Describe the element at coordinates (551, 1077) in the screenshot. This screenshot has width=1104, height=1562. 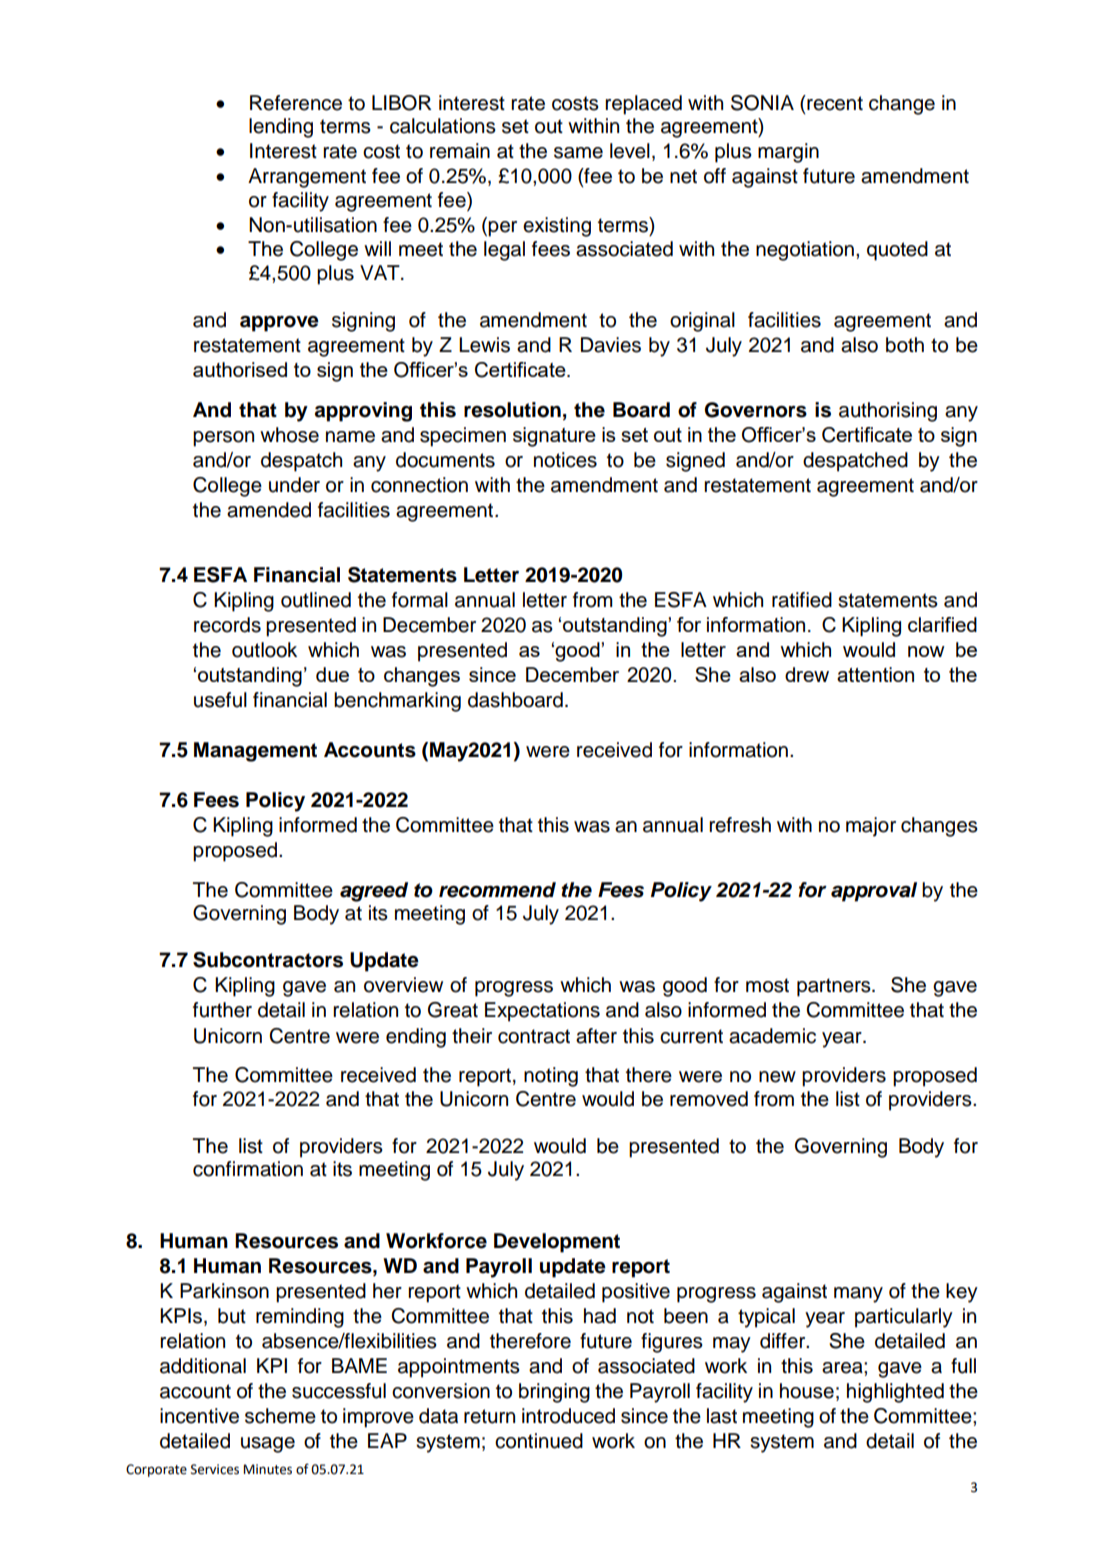
I see `noting` at that location.
